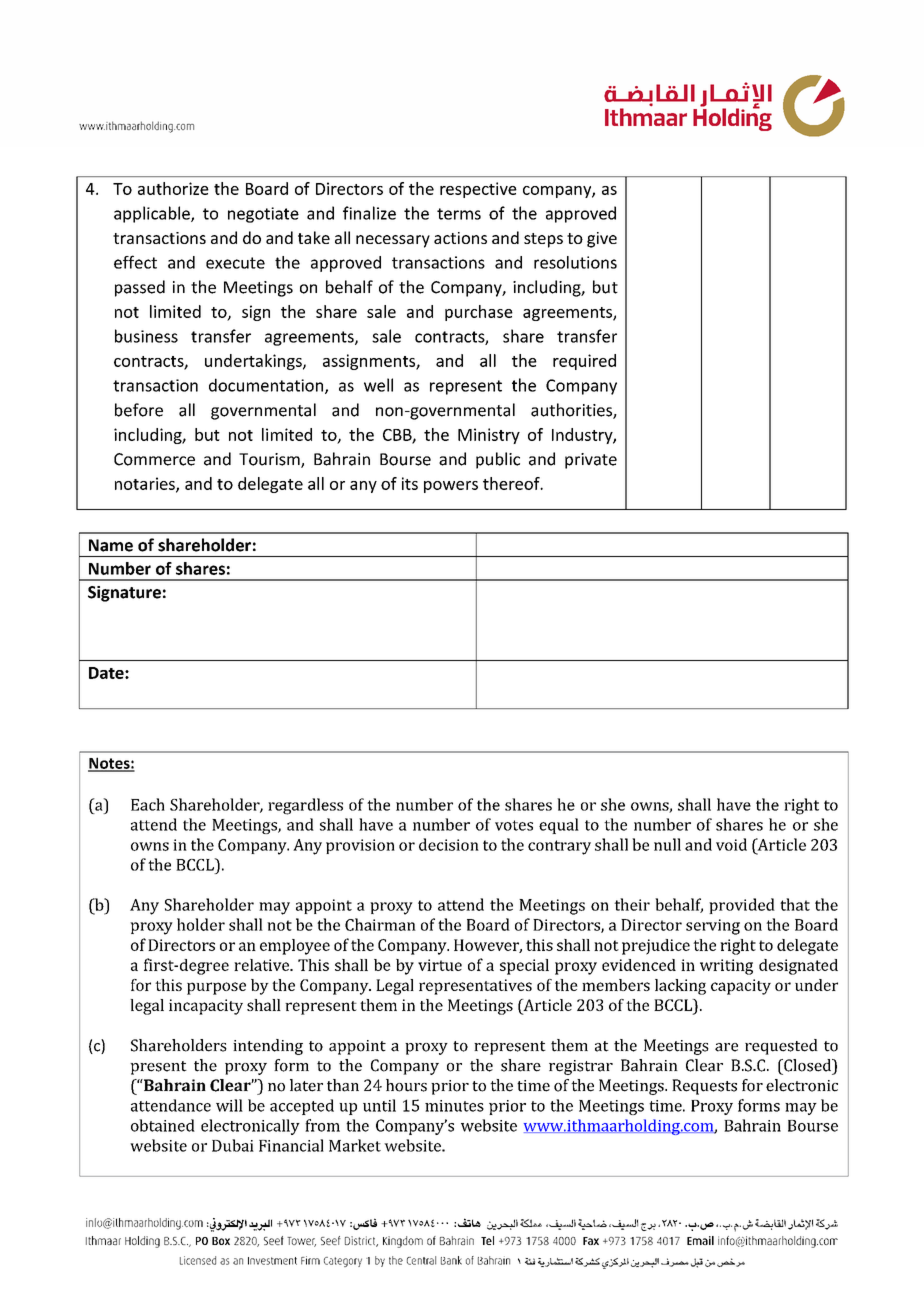 This screenshot has height=1309, width=924. What do you see at coordinates (153, 214) in the screenshot?
I see `applicable` at bounding box center [153, 214].
